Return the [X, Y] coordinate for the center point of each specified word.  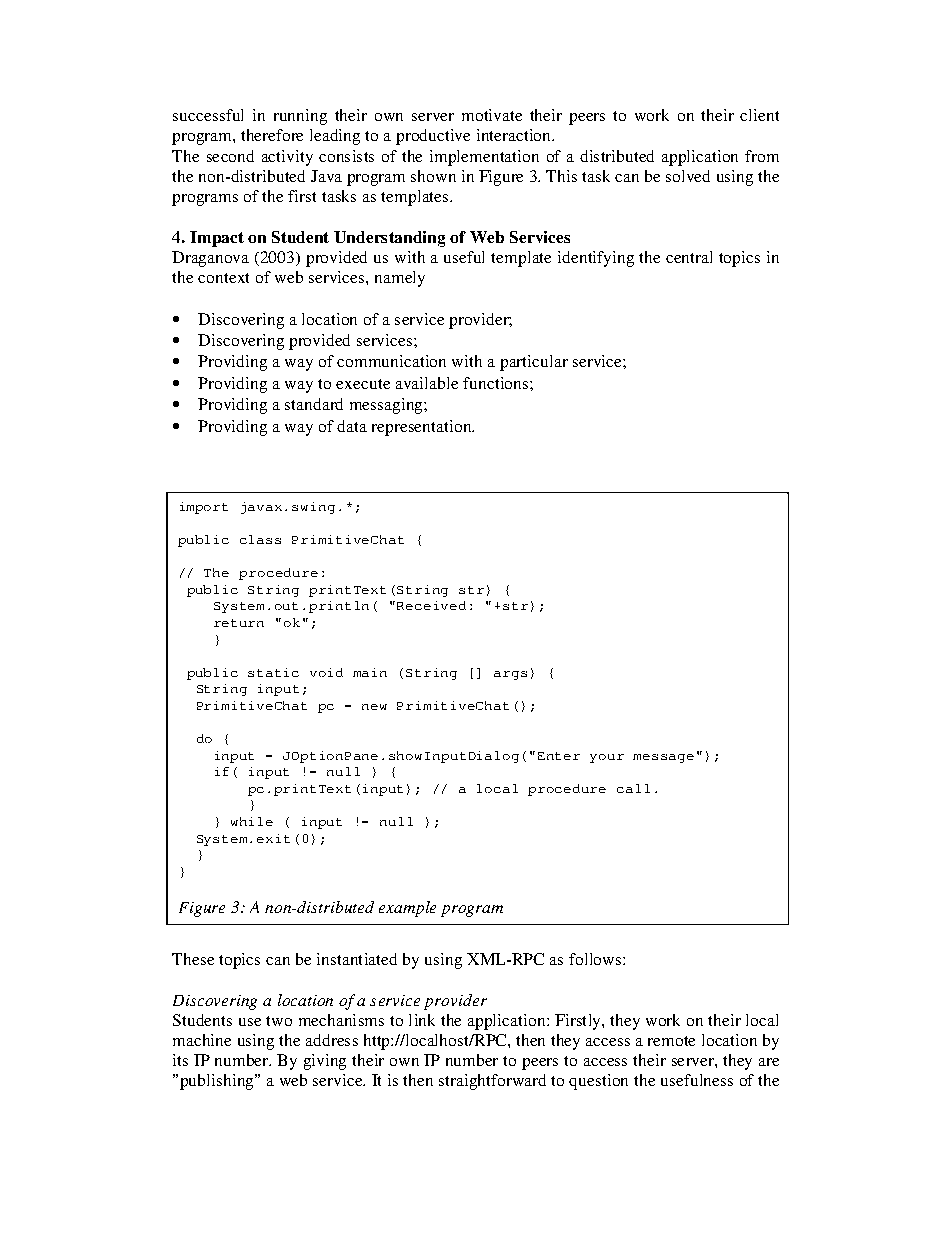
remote [671, 1041]
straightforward [492, 1082]
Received [431, 605]
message [663, 758]
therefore [272, 135]
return [239, 623]
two [279, 1021]
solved [688, 176]
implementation [484, 158]
